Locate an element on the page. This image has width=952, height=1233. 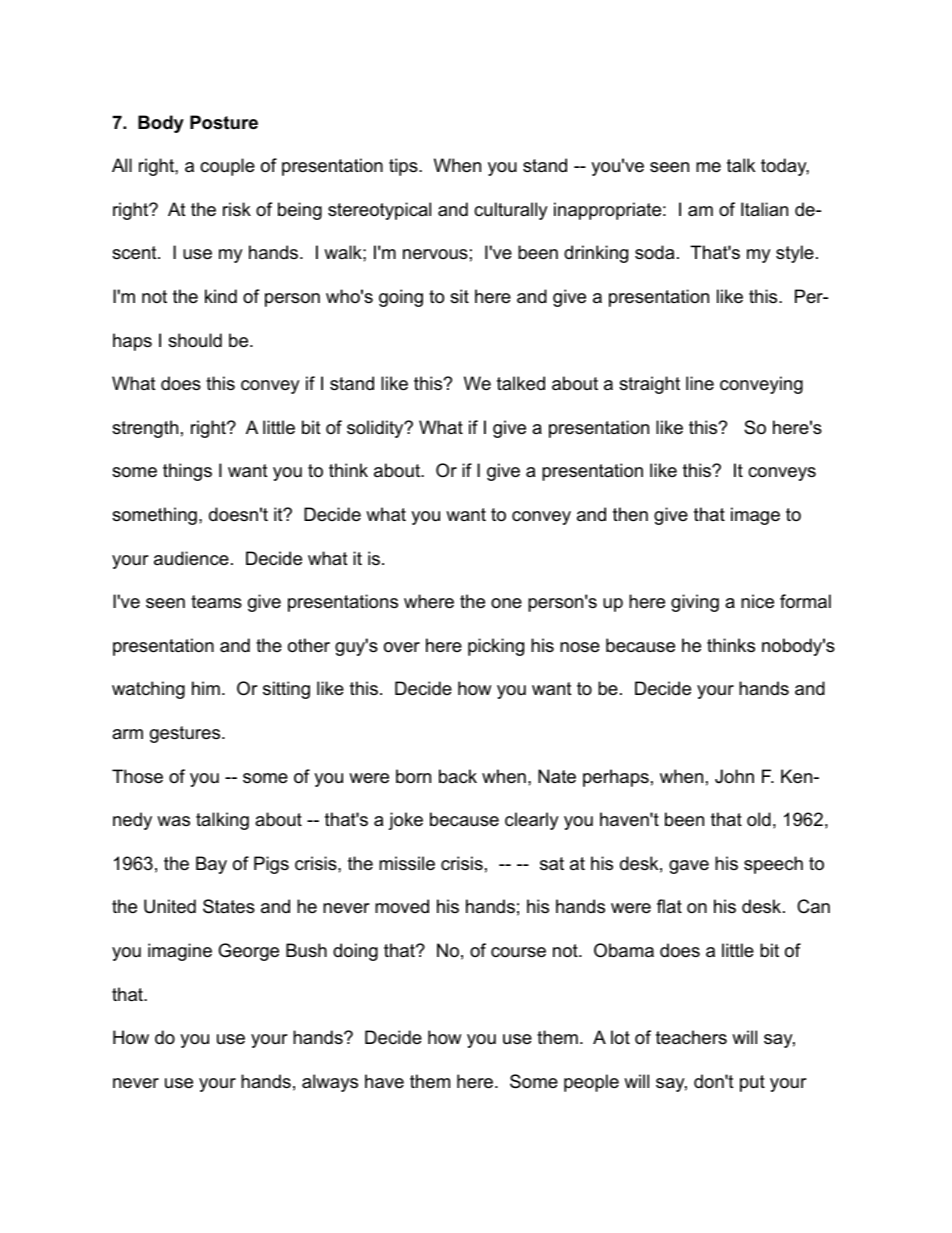
Italian is located at coordinates (764, 209).
